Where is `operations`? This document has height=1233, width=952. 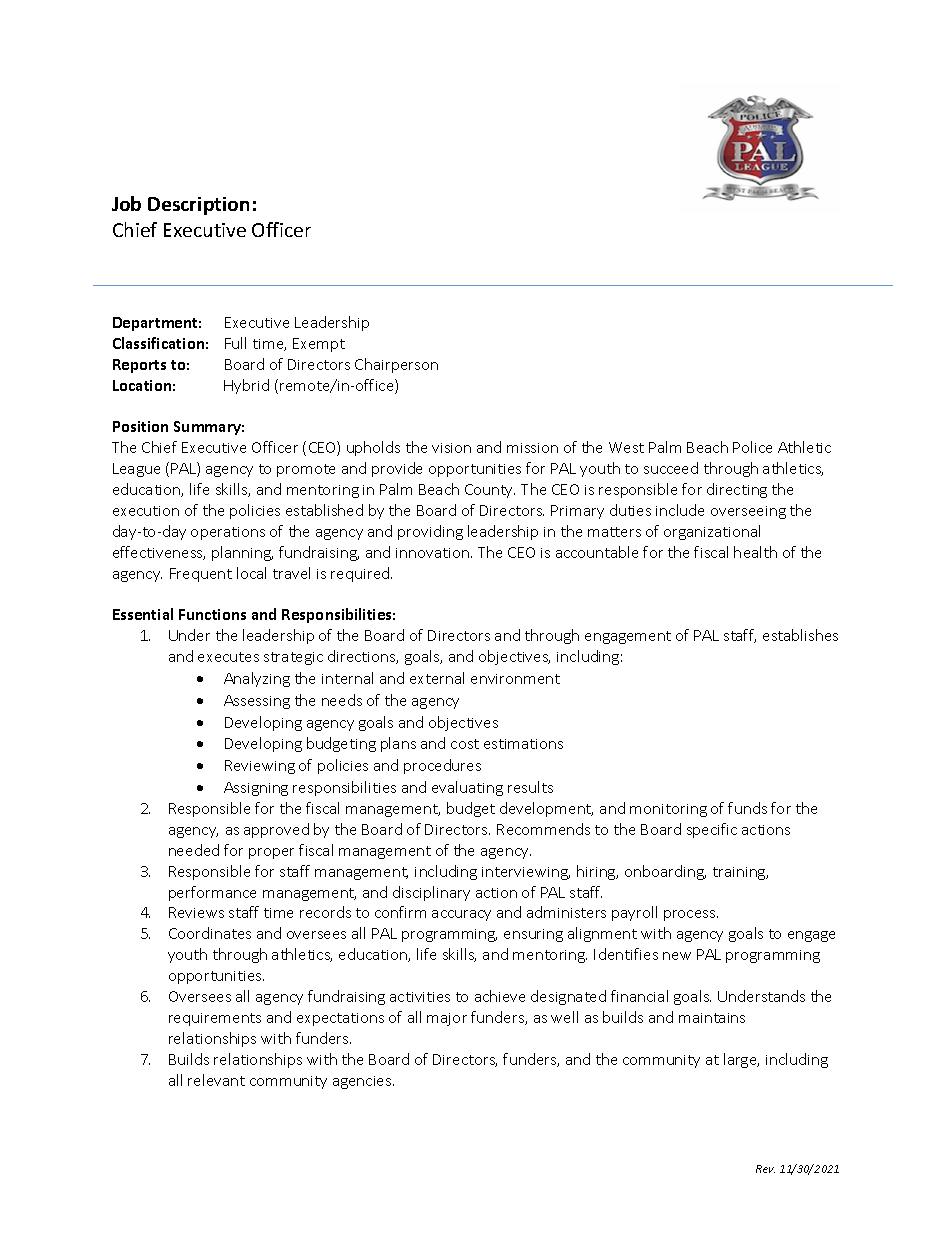 operations is located at coordinates (228, 533).
